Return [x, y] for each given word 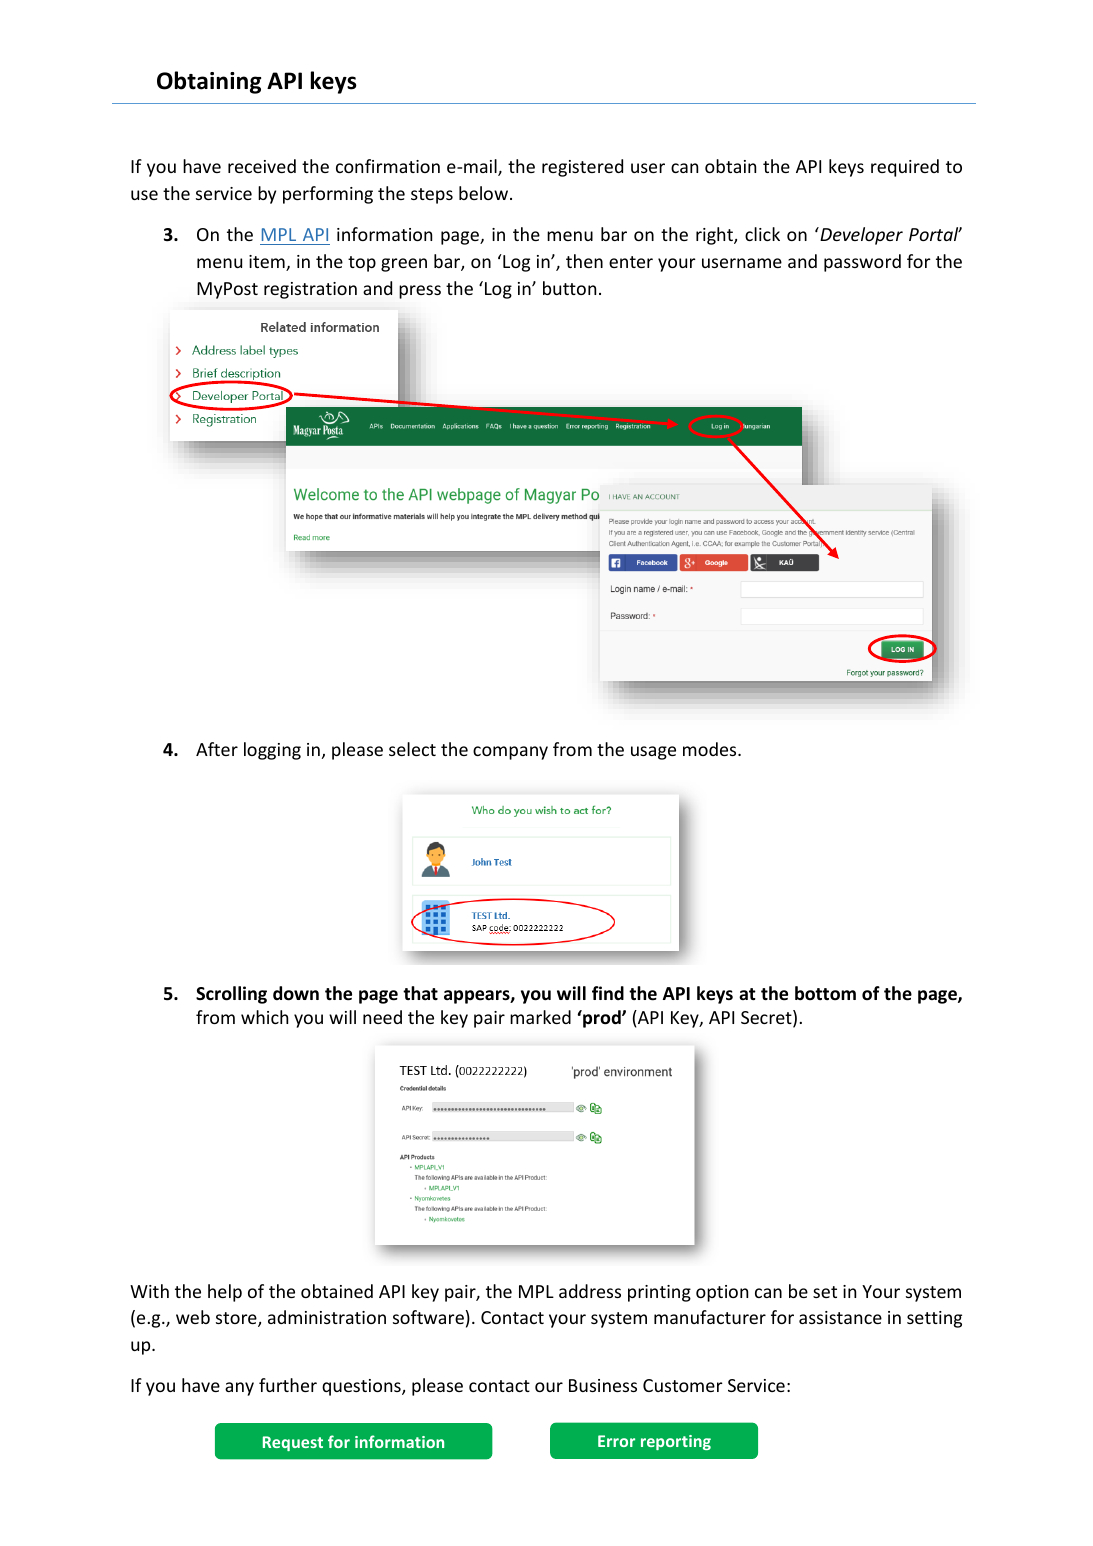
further [288, 1385]
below [483, 193]
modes [711, 749]
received [262, 166]
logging [272, 751]
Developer [860, 236]
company [510, 753]
